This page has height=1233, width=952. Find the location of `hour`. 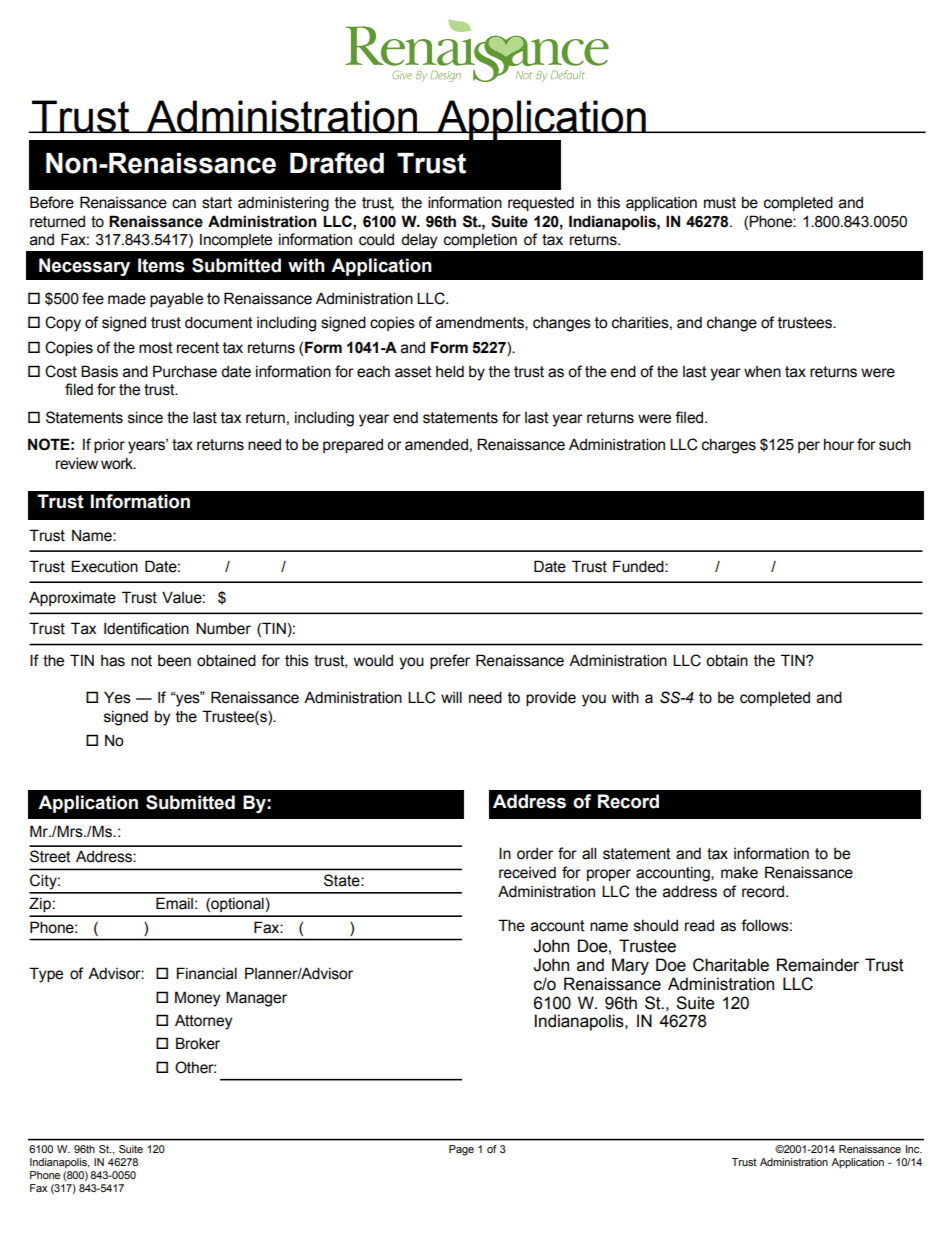

hour is located at coordinates (839, 445).
